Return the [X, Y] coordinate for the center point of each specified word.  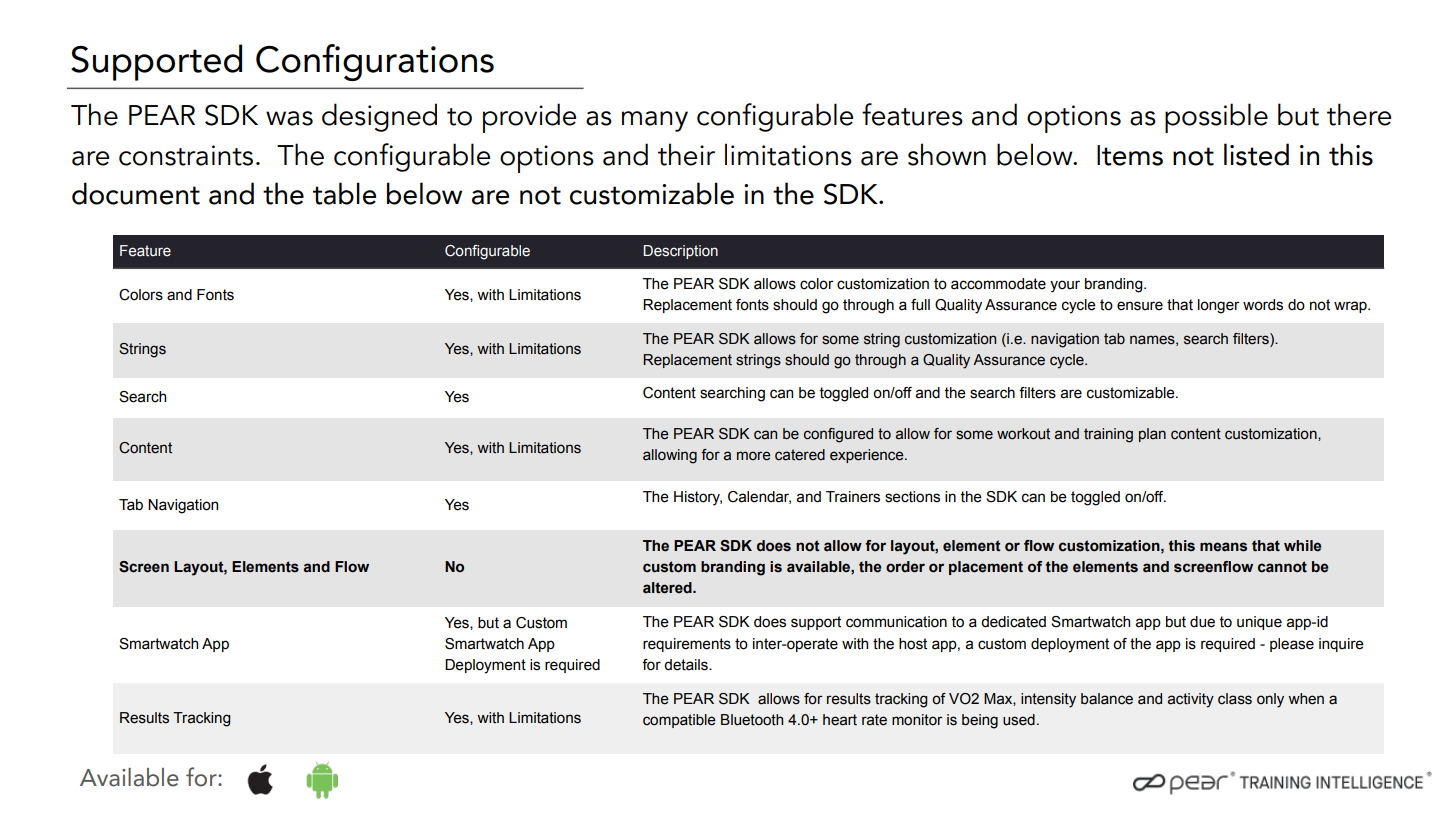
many [655, 121]
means [1223, 547]
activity [1191, 700]
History [698, 498]
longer [1219, 306]
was [289, 118]
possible [1216, 118]
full [920, 305]
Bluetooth [752, 720]
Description [680, 252]
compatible [679, 721]
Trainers [853, 497]
